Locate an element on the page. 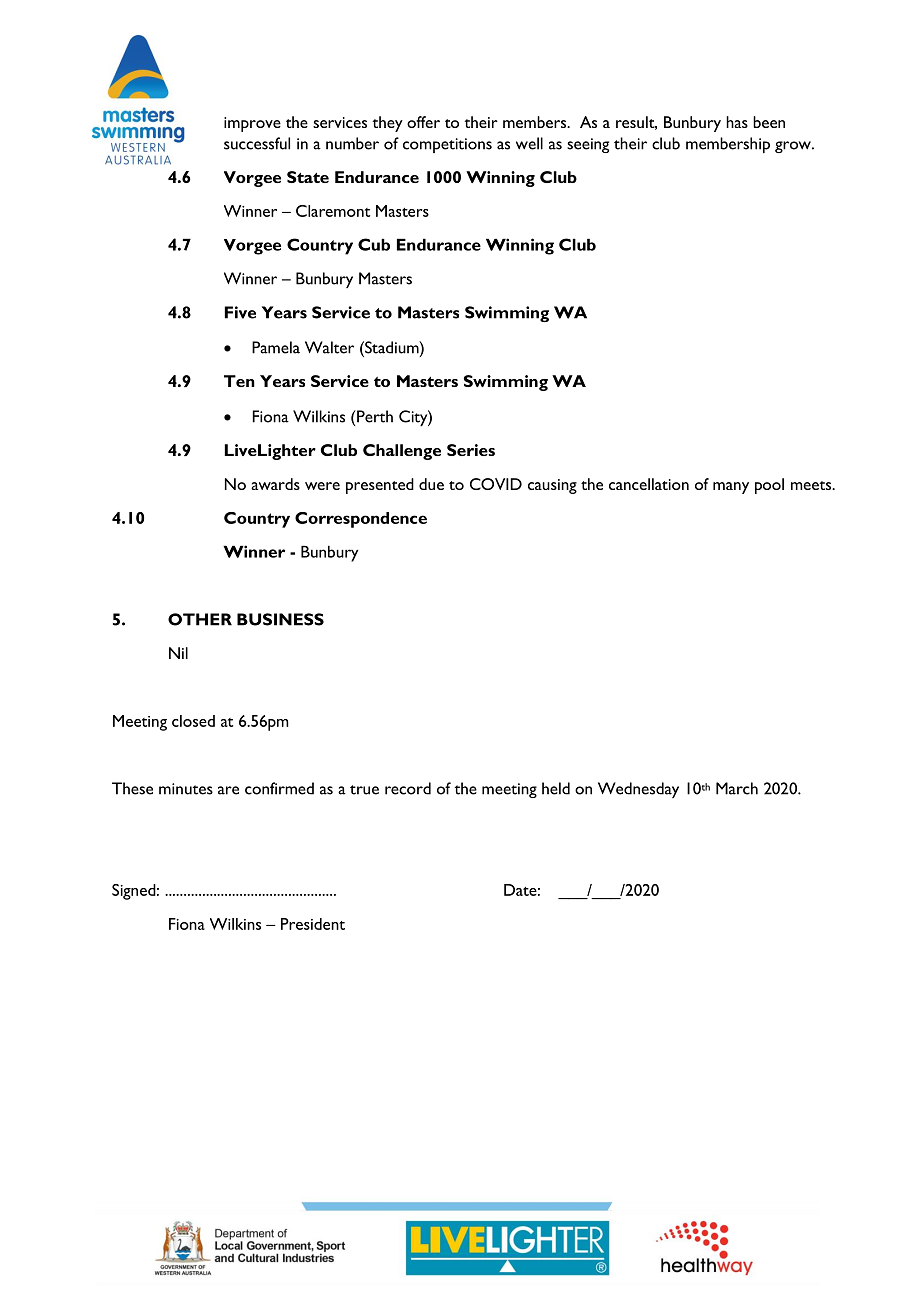 The width and height of the document is (924, 1308). President is located at coordinates (313, 924).
